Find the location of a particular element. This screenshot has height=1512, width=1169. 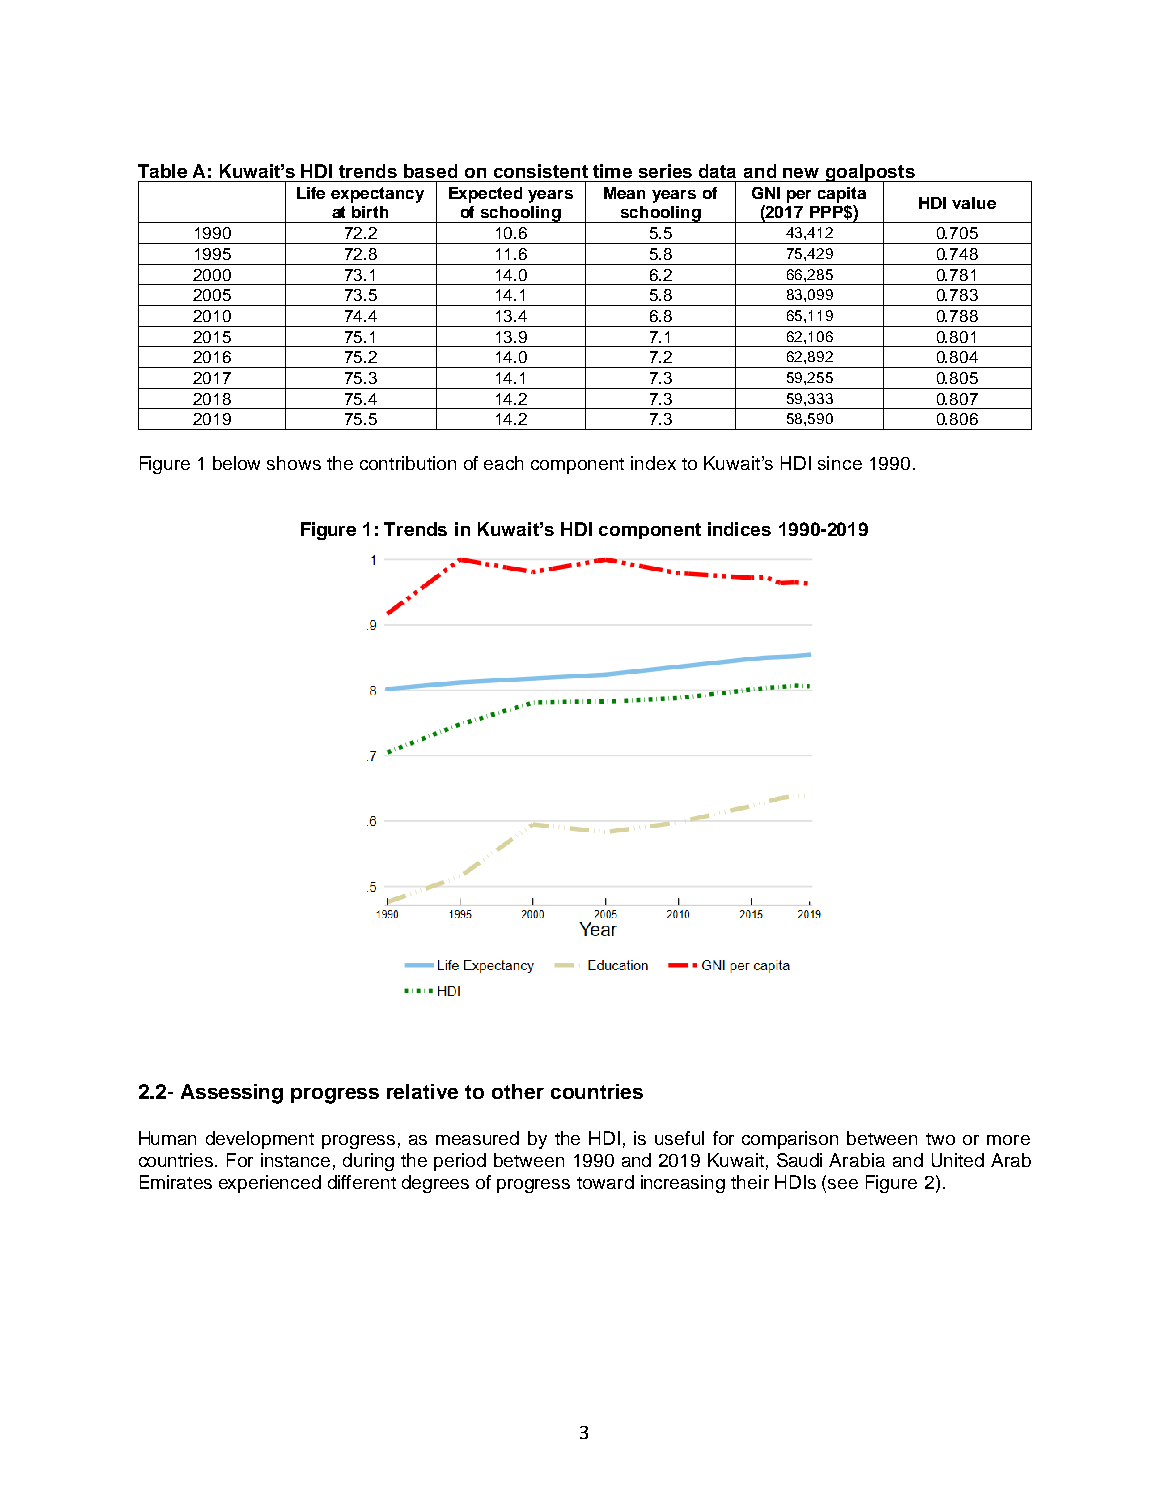

Mean is located at coordinates (624, 193).
